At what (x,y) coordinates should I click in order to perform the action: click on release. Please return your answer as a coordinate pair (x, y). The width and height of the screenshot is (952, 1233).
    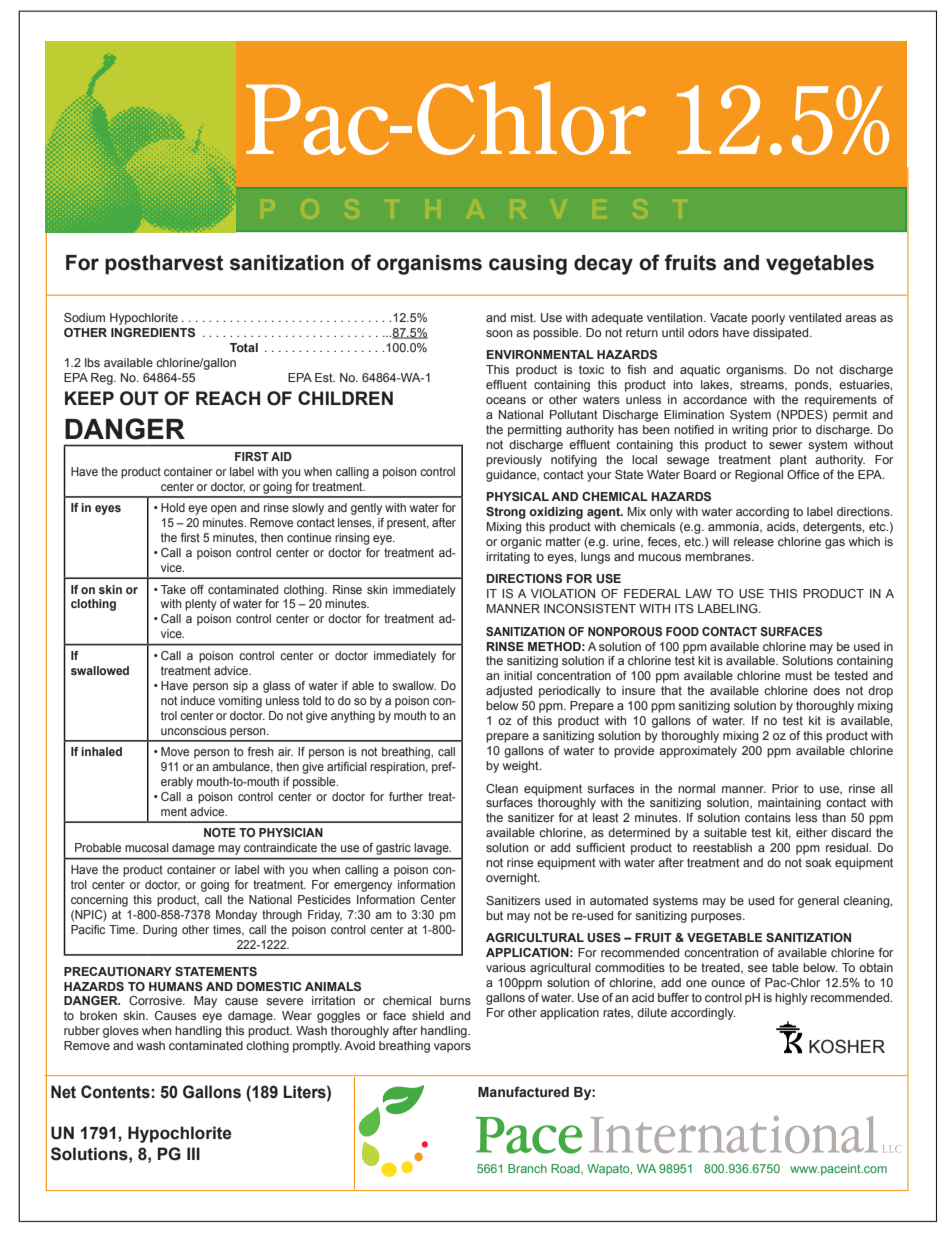
    Looking at the image, I should click on (754, 541).
